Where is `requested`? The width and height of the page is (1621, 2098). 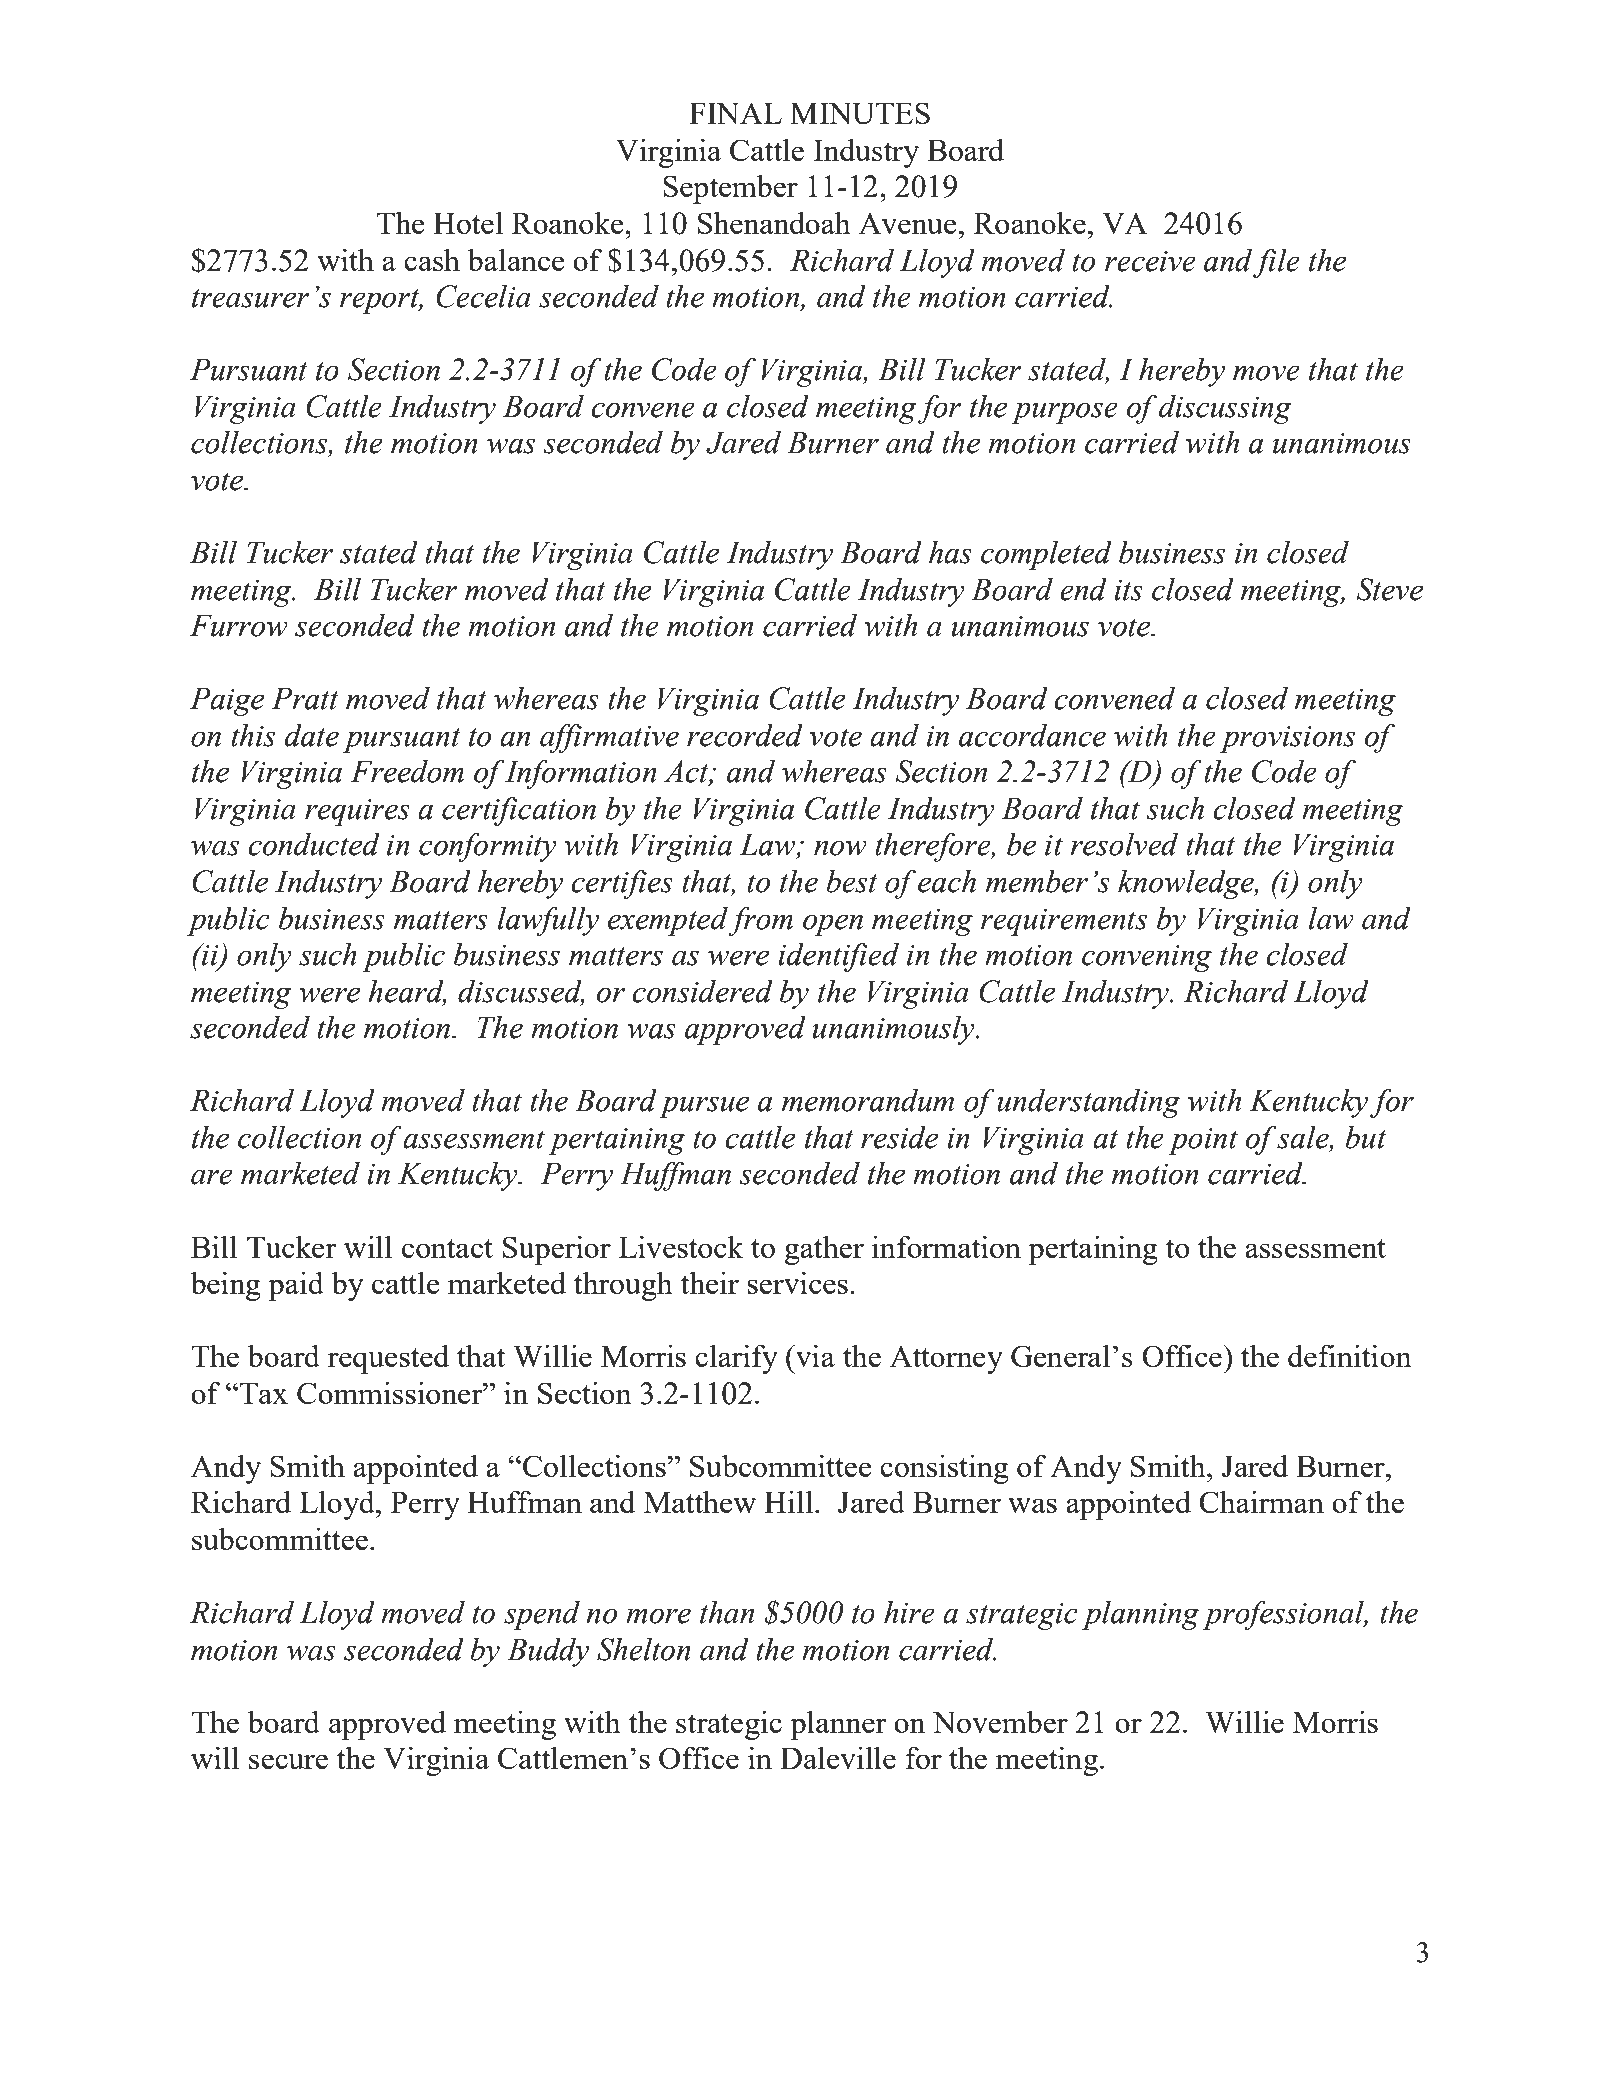 requested is located at coordinates (388, 1359).
